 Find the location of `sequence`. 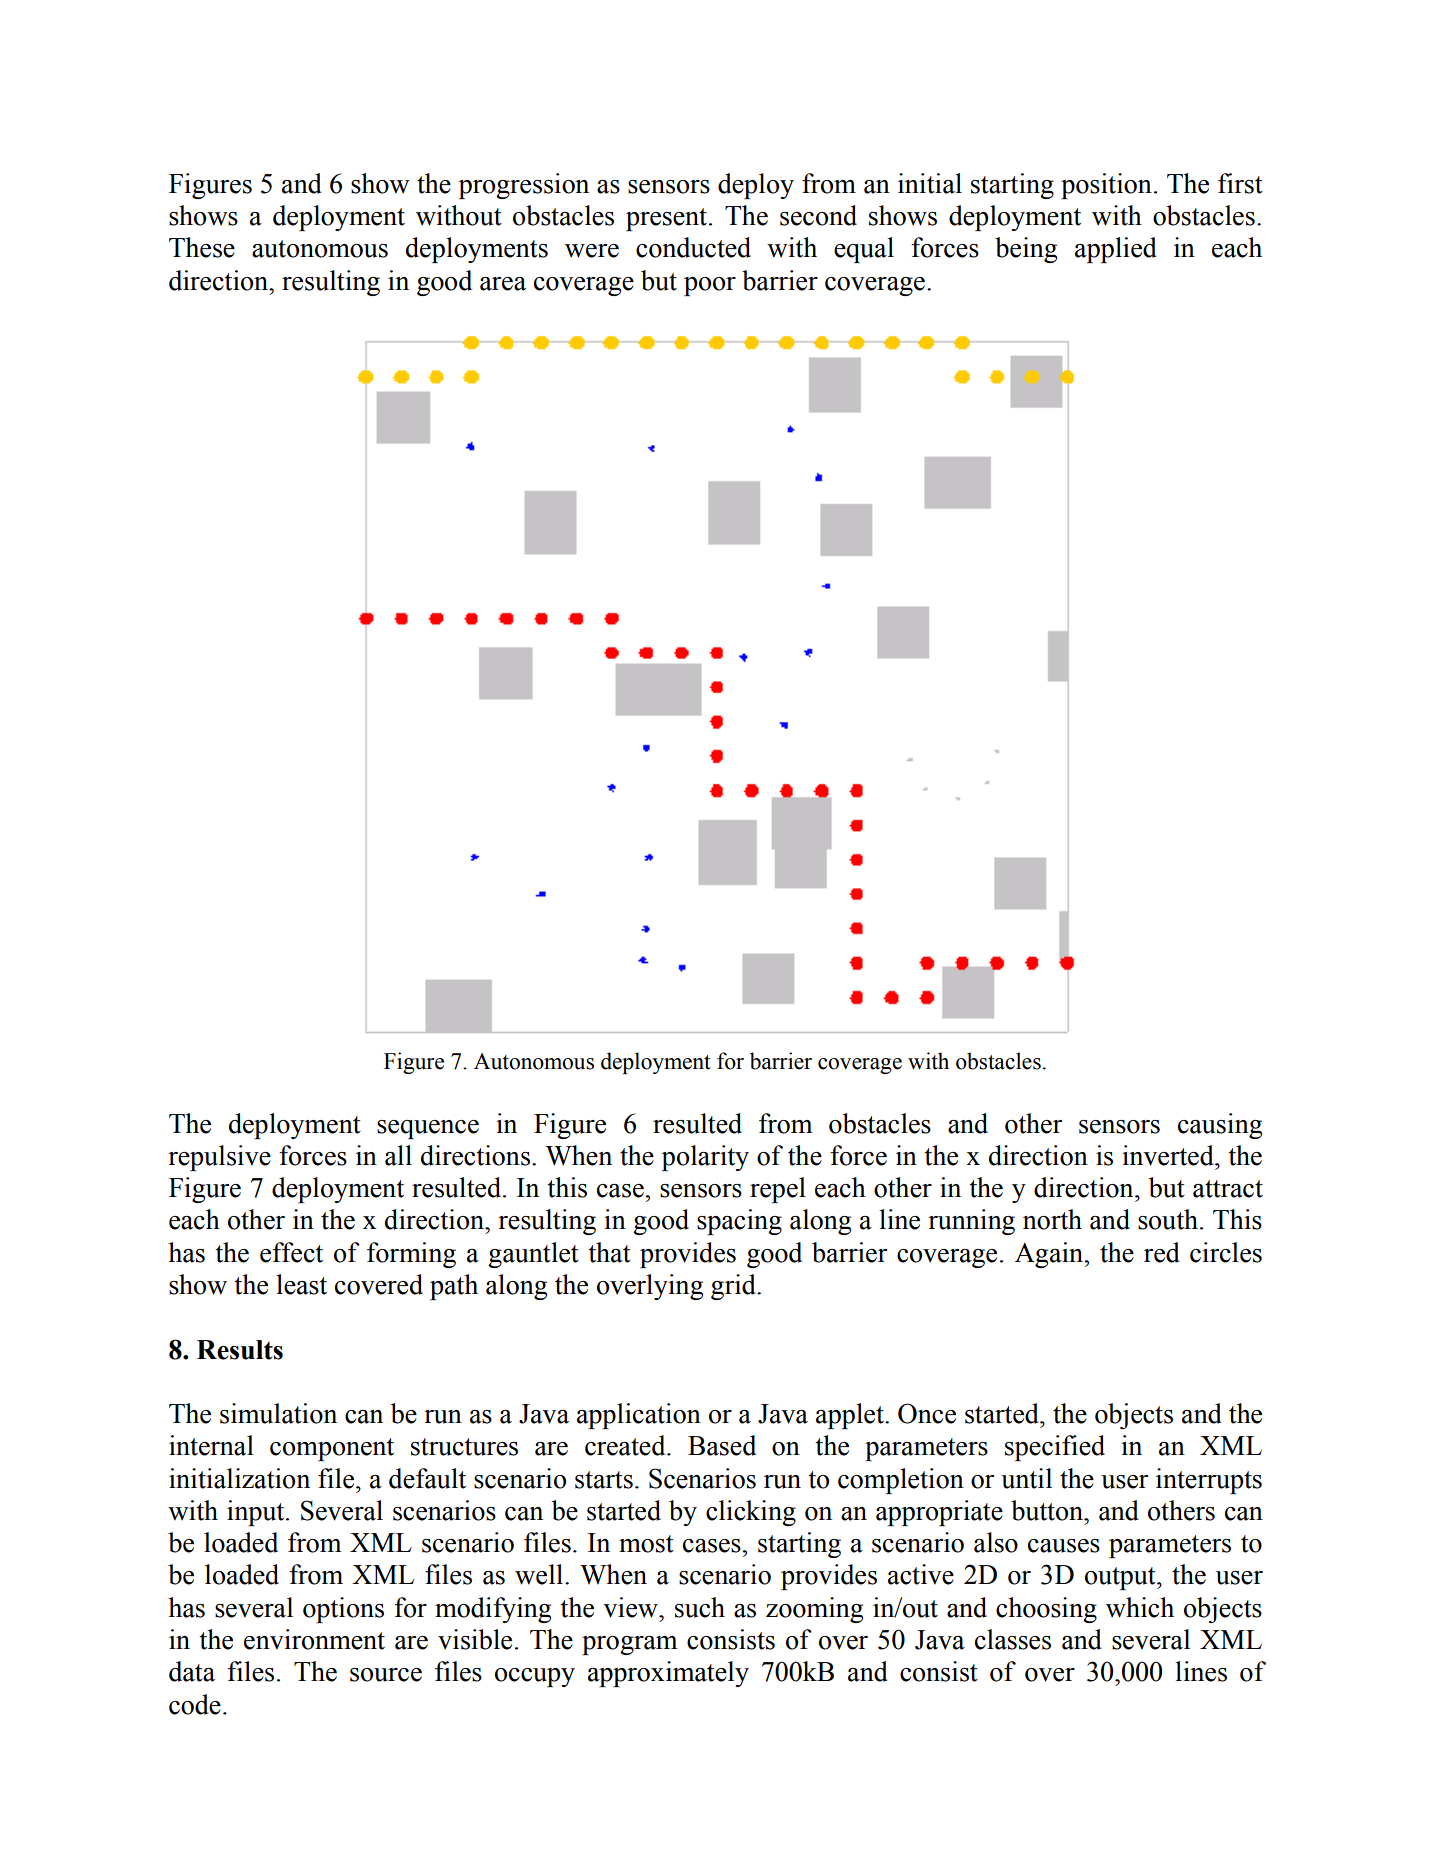

sequence is located at coordinates (428, 1129).
